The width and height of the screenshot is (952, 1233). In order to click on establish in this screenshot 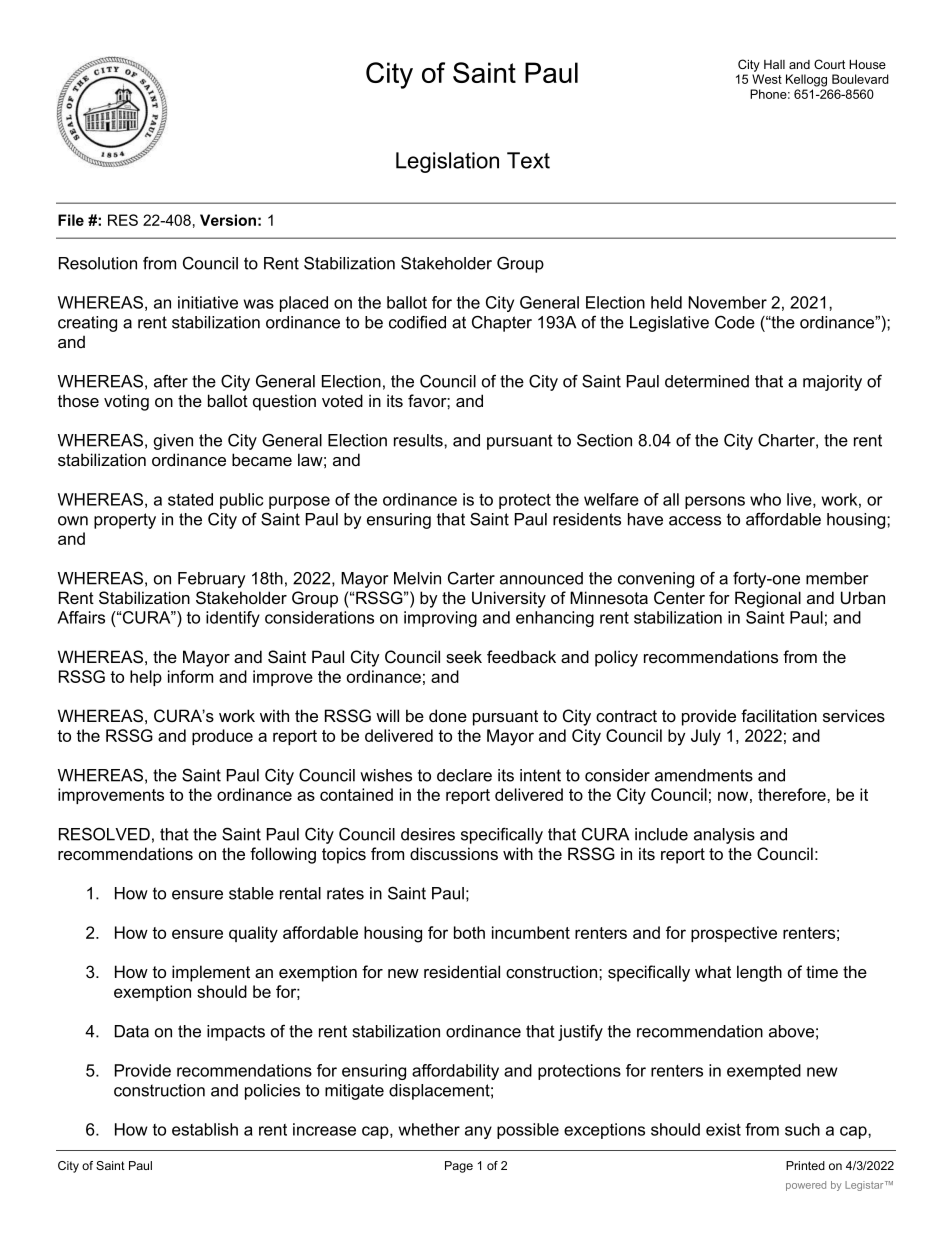, I will do `click(205, 1129)`.
